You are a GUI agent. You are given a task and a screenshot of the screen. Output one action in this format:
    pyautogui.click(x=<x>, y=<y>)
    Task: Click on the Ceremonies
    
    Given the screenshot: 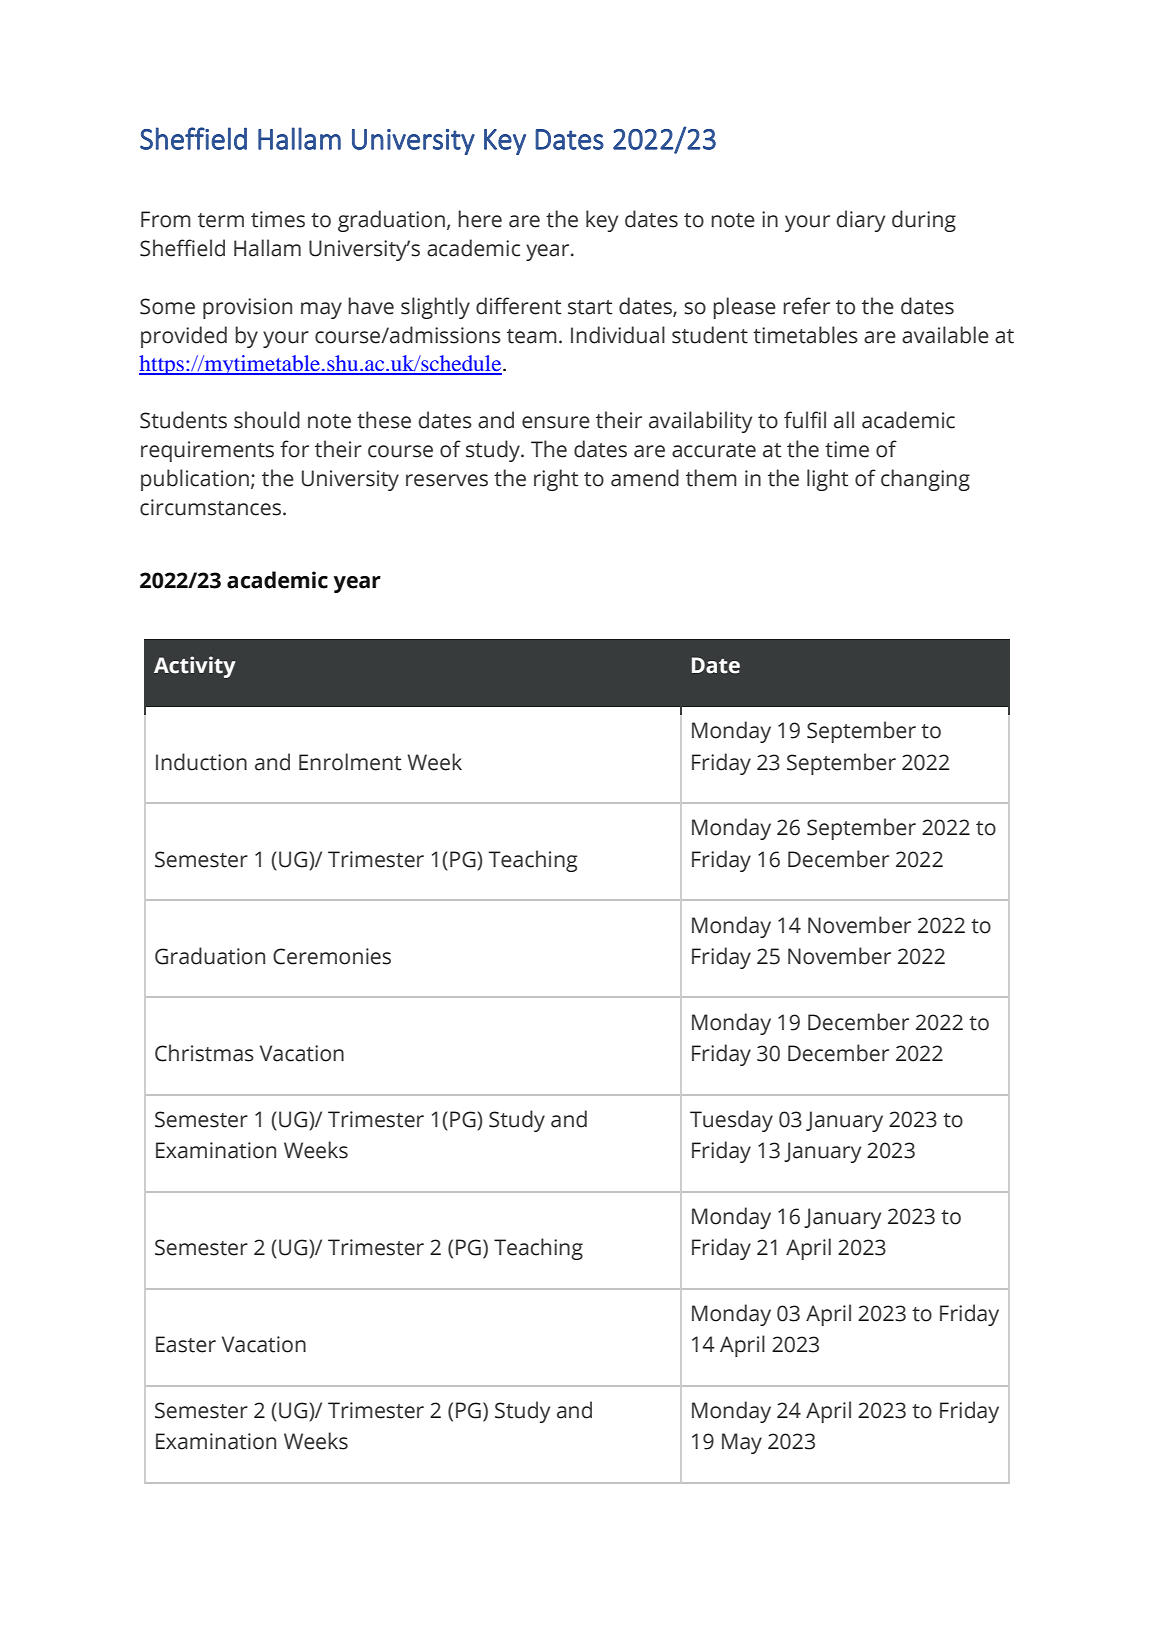 What is the action you would take?
    pyautogui.click(x=332, y=956)
